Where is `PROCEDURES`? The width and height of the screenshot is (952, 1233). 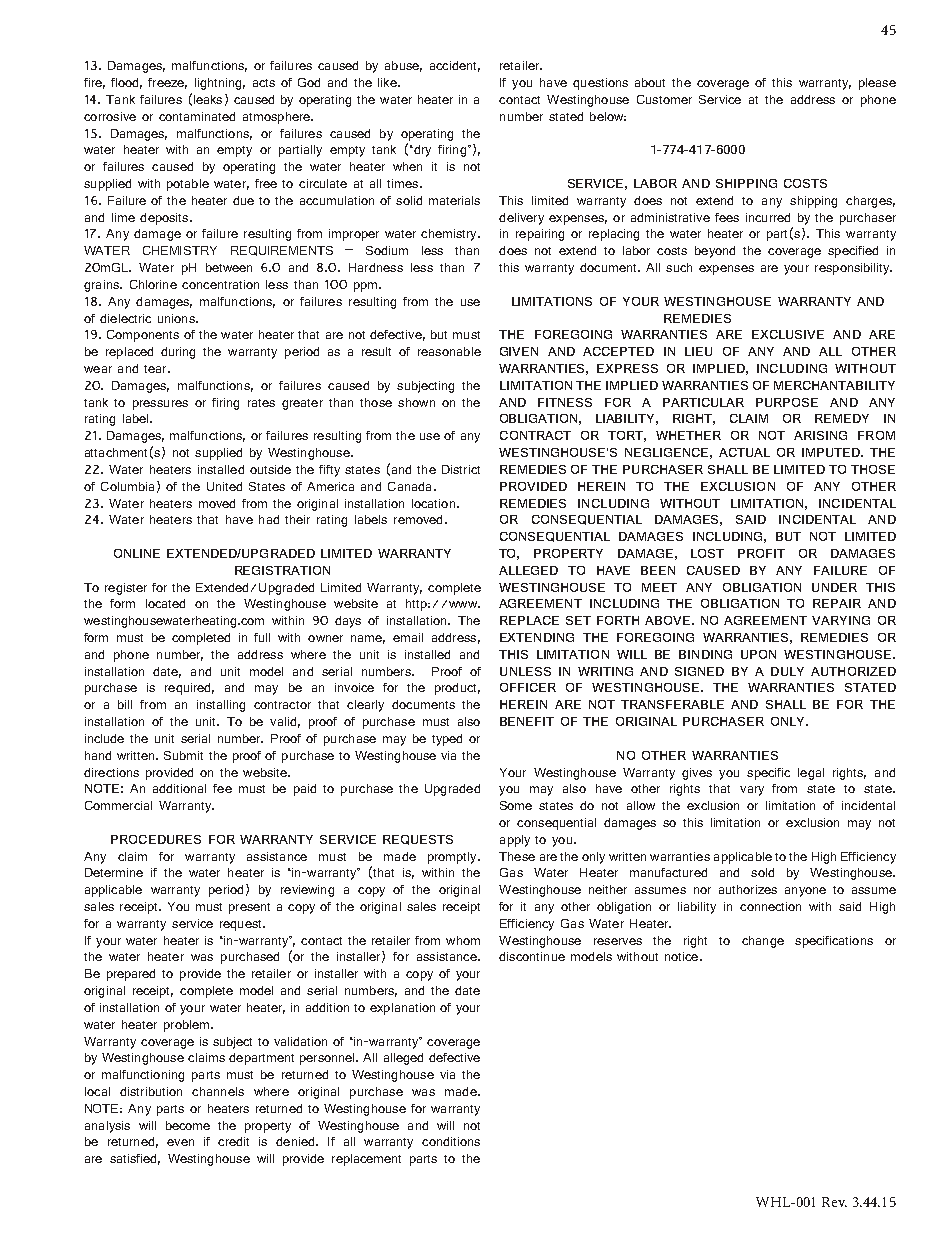
PROCEDURES is located at coordinates (156, 839).
